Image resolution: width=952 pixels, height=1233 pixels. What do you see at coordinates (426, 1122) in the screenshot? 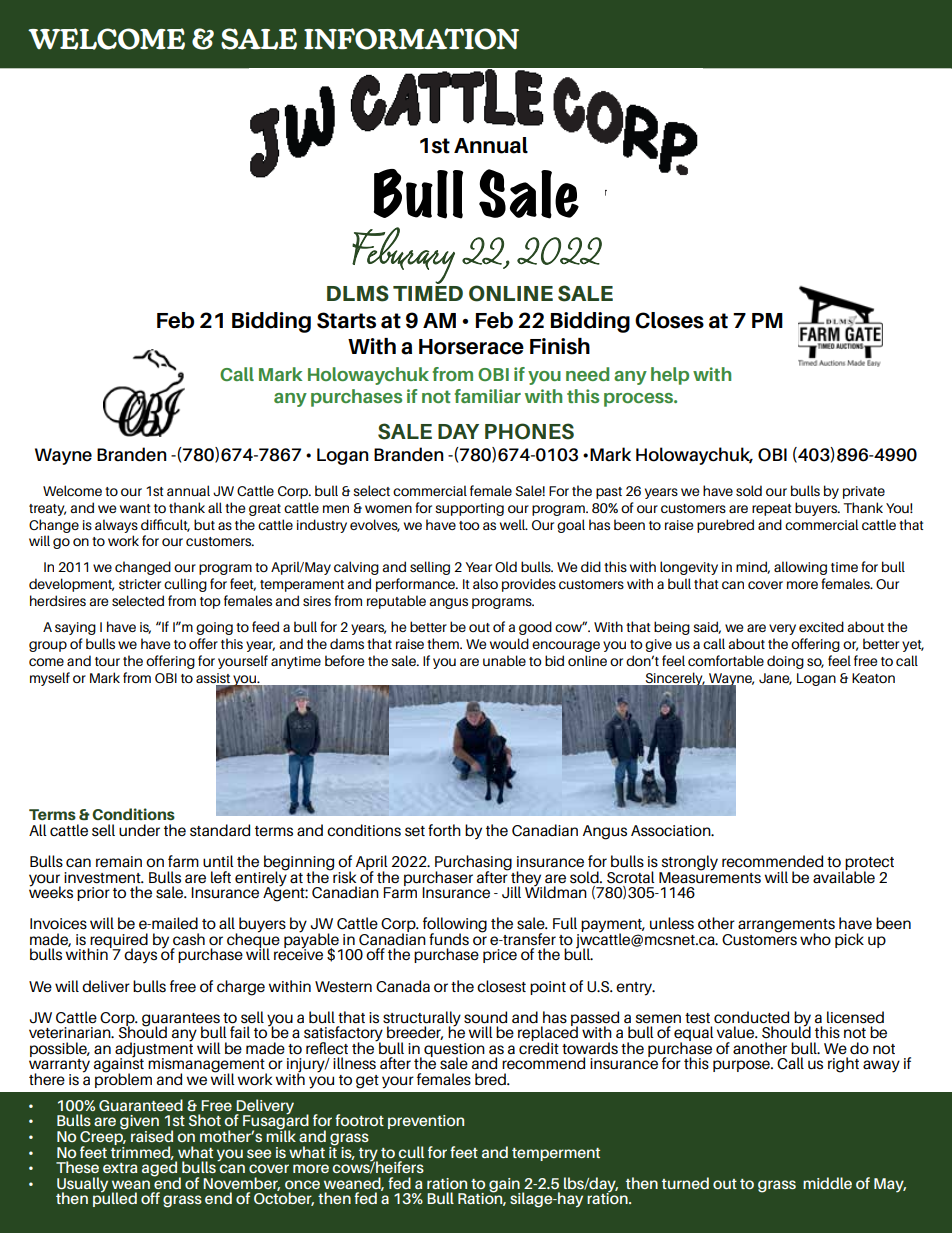
I see `prevention` at bounding box center [426, 1122].
